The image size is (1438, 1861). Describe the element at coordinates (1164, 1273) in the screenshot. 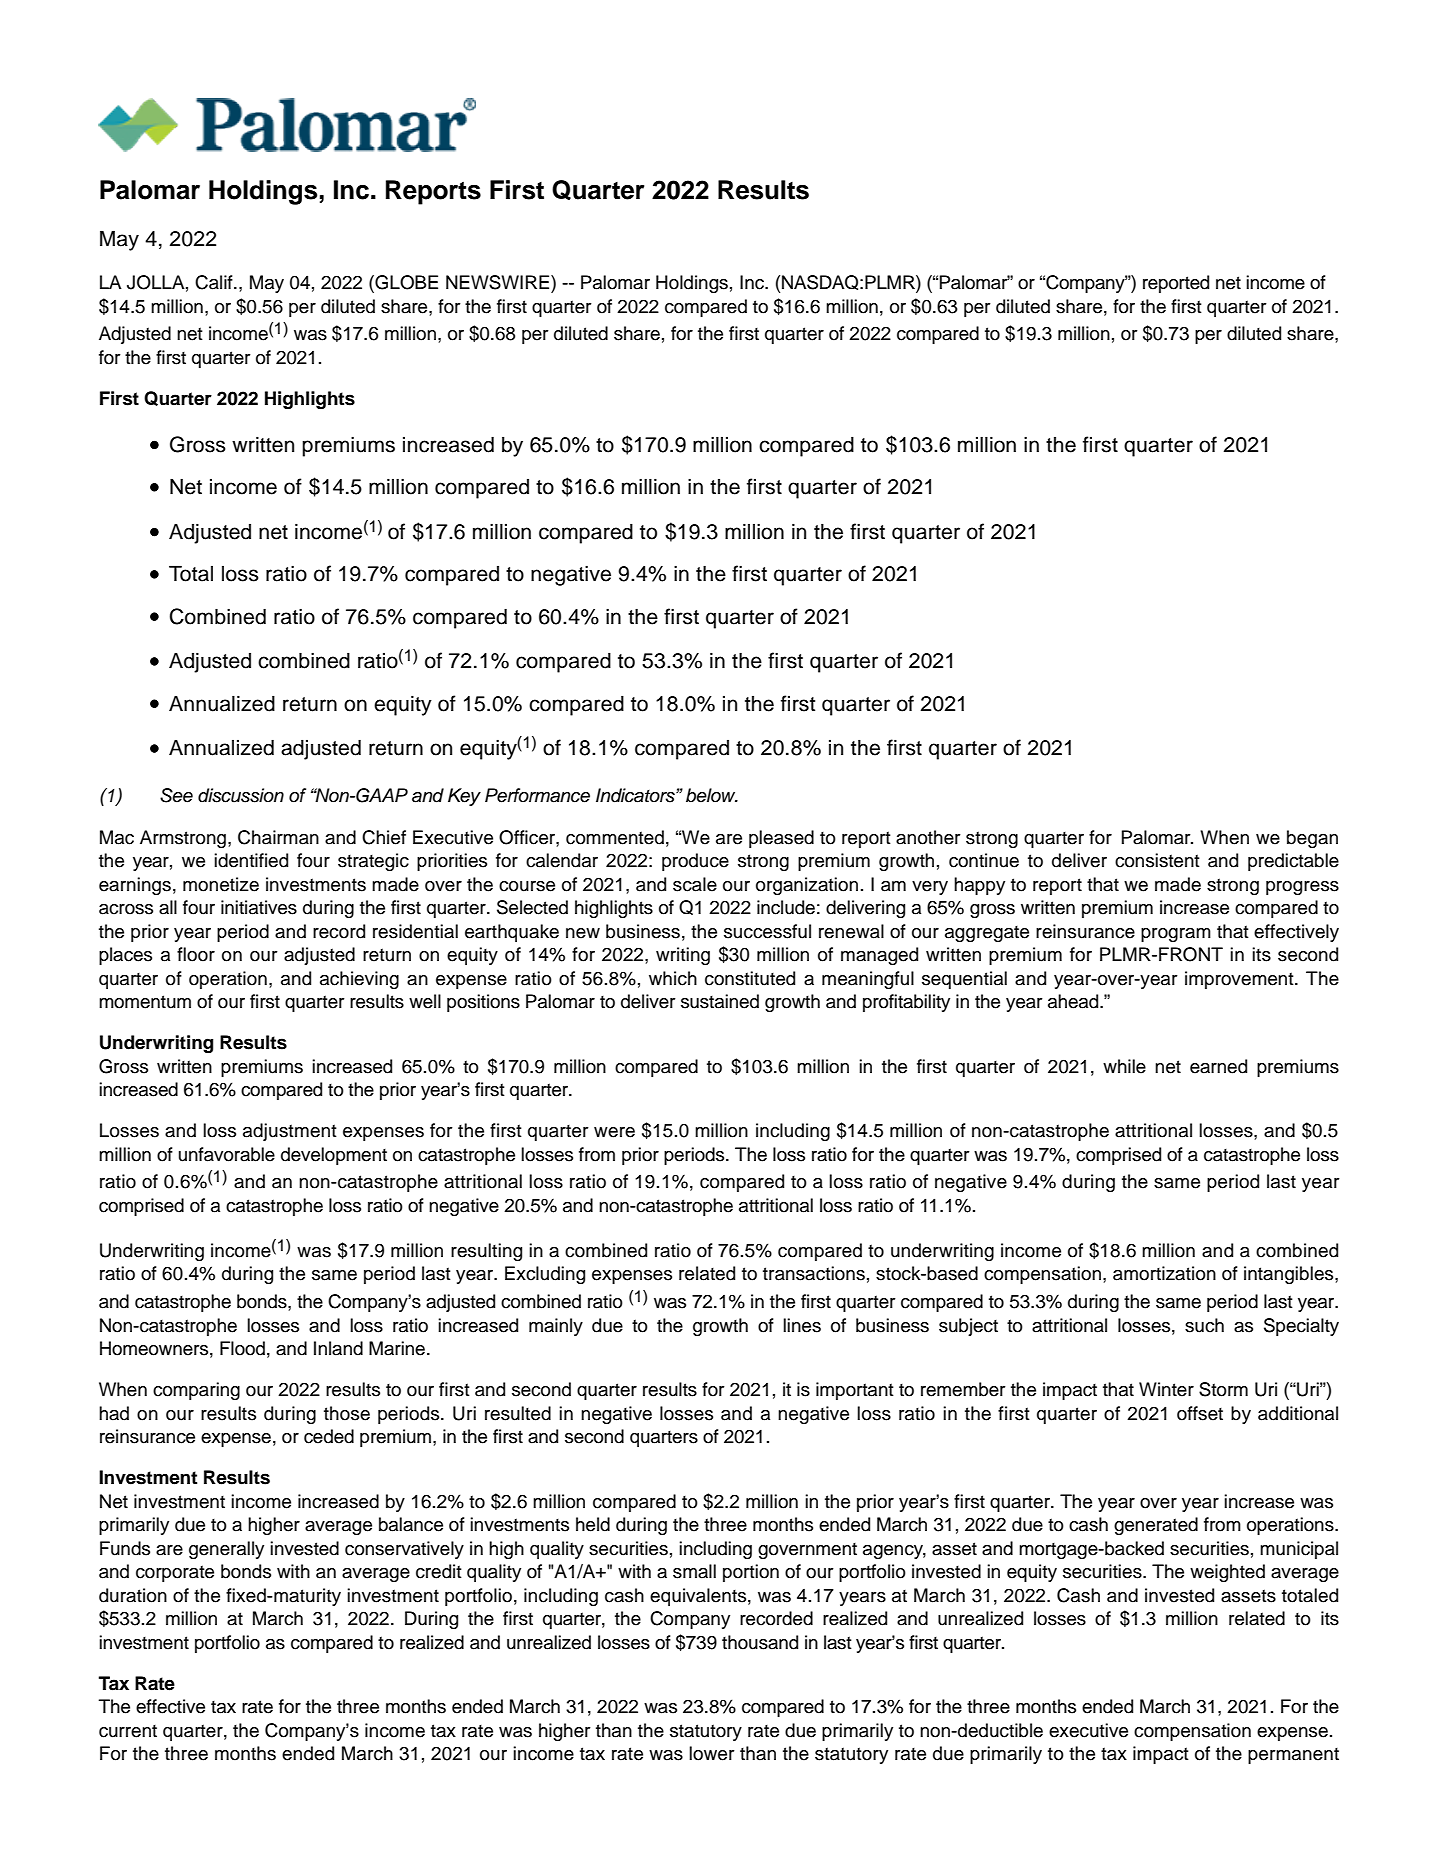

I see `amortization` at that location.
